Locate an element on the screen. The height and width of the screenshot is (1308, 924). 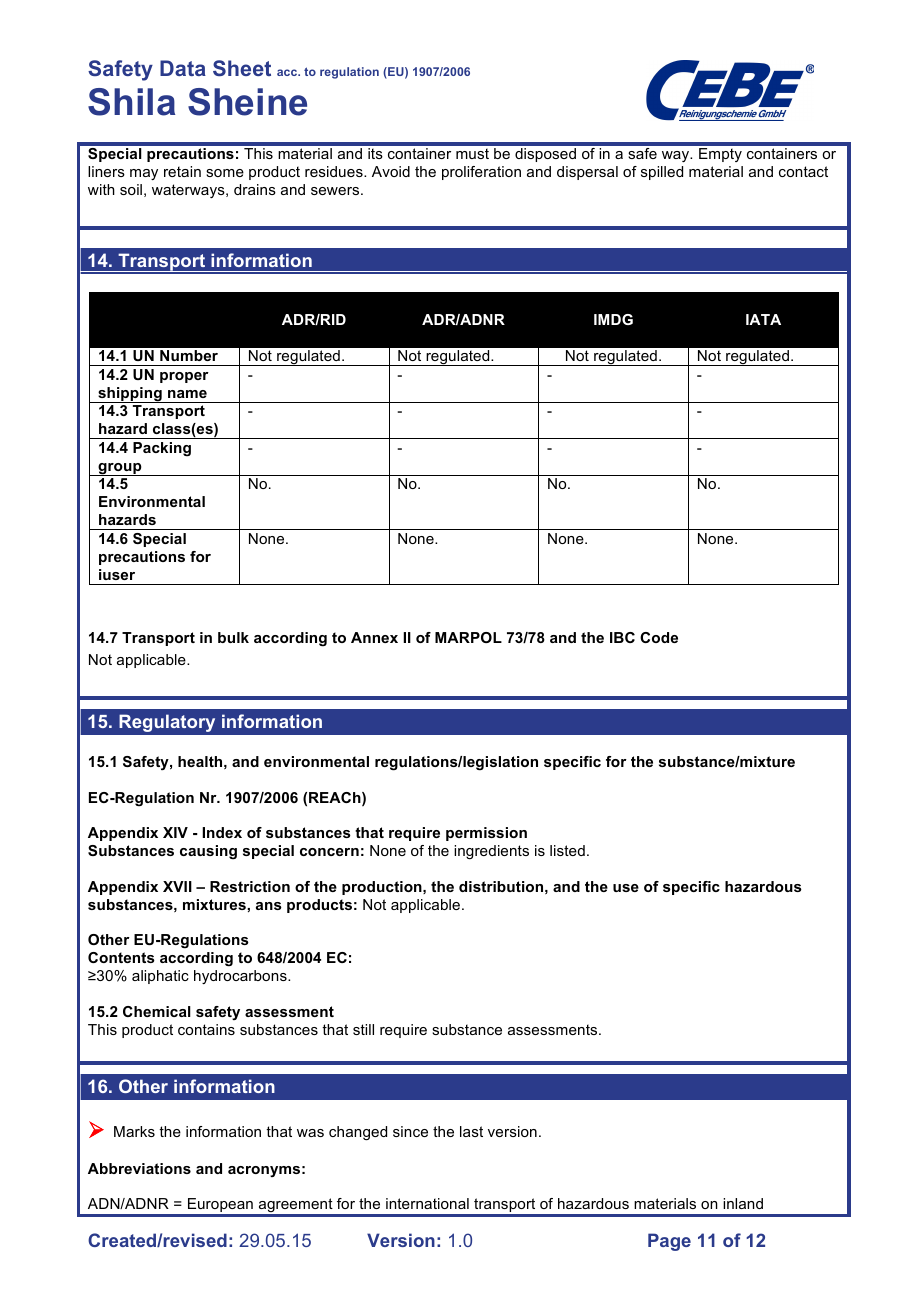
ingredients is located at coordinates (491, 852).
